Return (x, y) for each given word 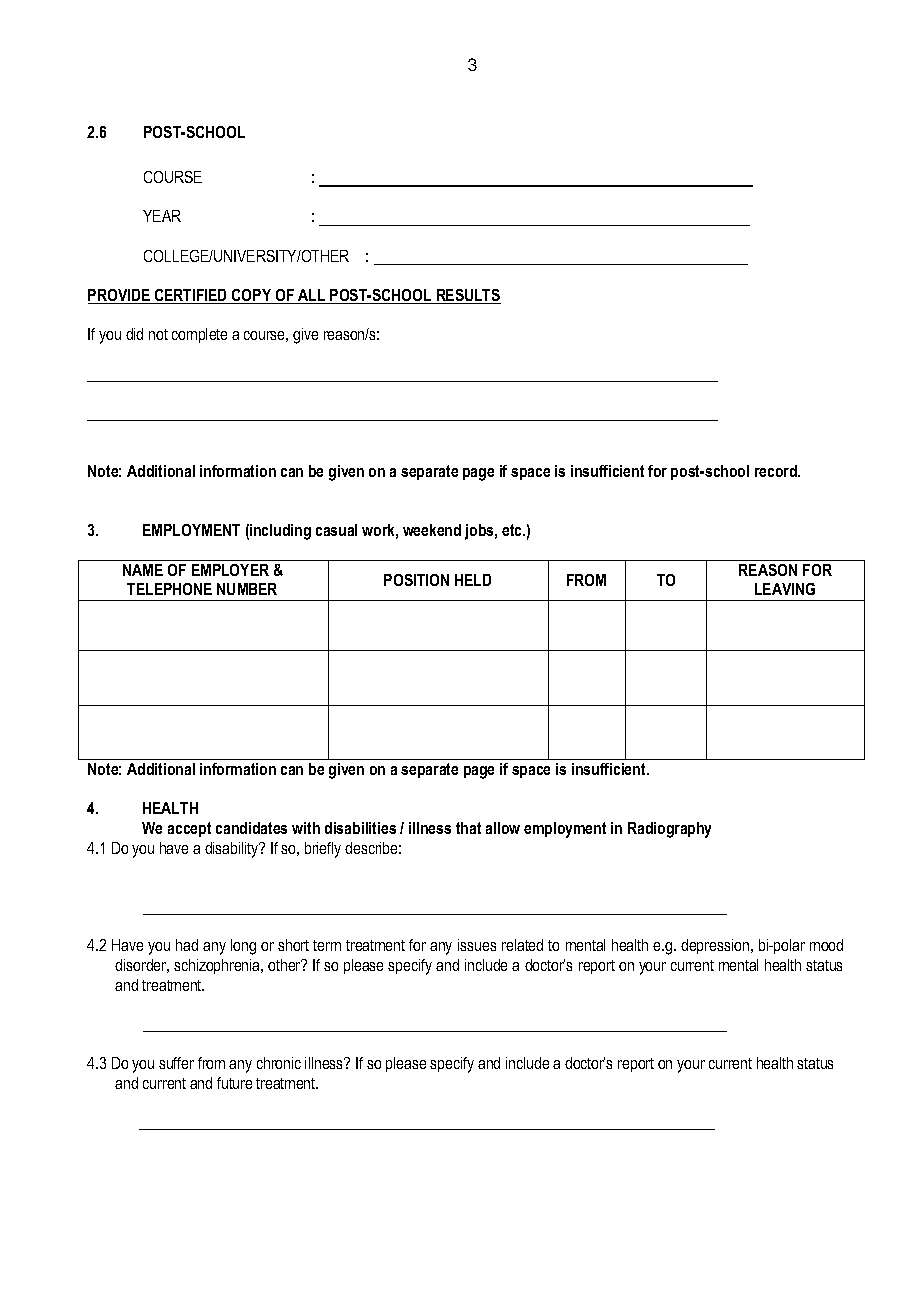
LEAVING (785, 589)
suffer (176, 1063)
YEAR (162, 216)
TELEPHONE (169, 589)
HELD (473, 580)
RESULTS (468, 296)
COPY (252, 296)
